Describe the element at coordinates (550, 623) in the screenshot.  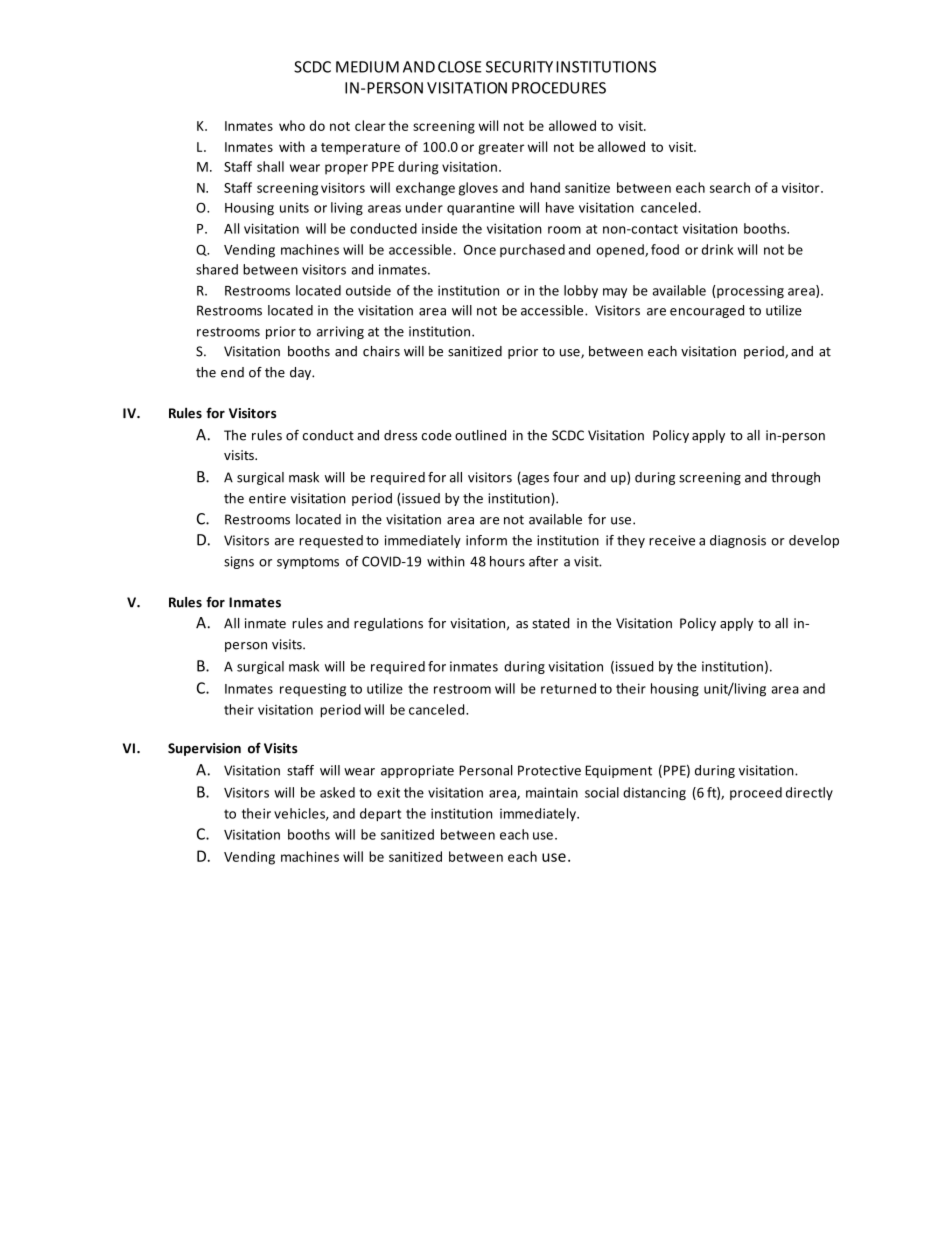
I see `stated` at that location.
